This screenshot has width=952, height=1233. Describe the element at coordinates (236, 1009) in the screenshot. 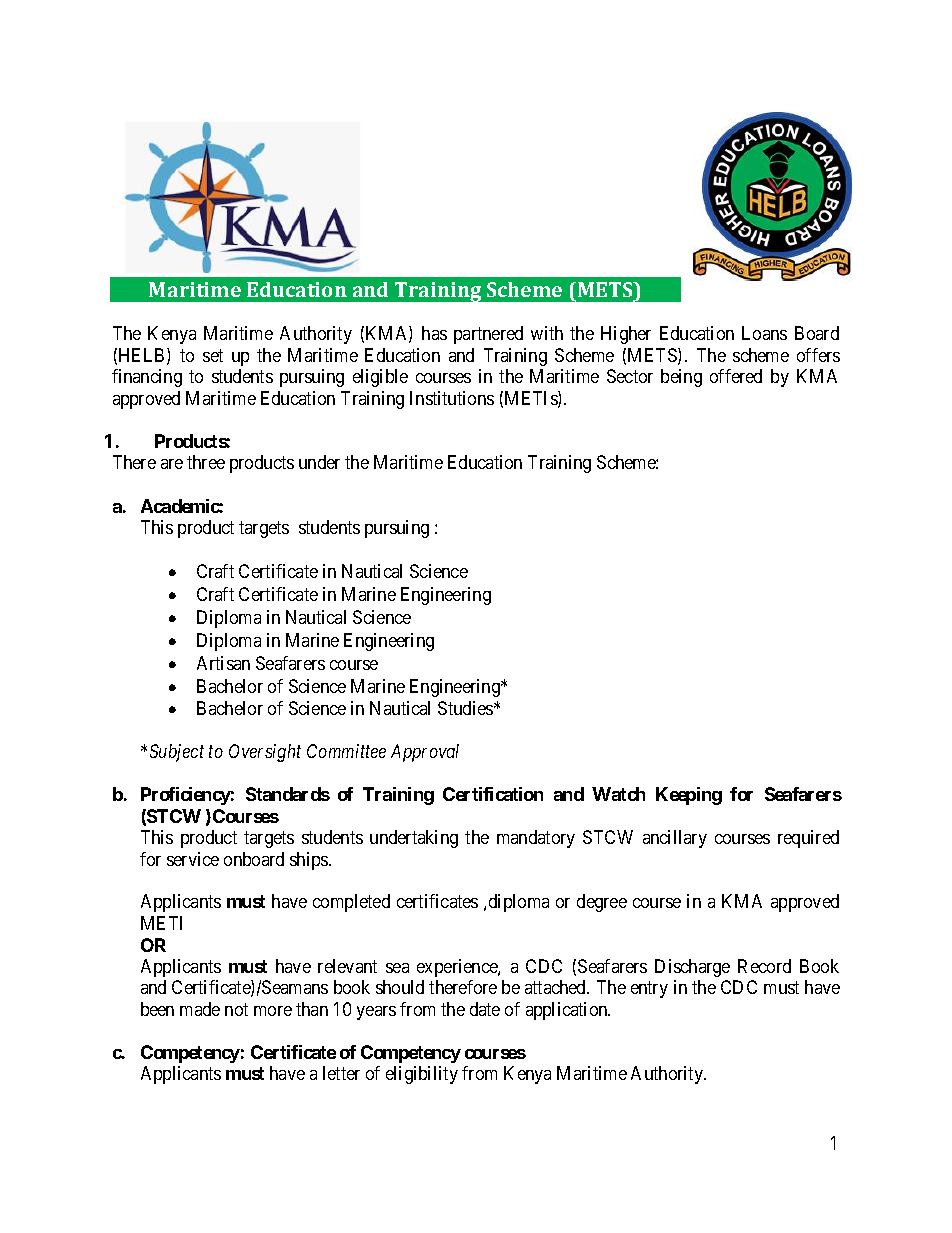

I see `not` at that location.
